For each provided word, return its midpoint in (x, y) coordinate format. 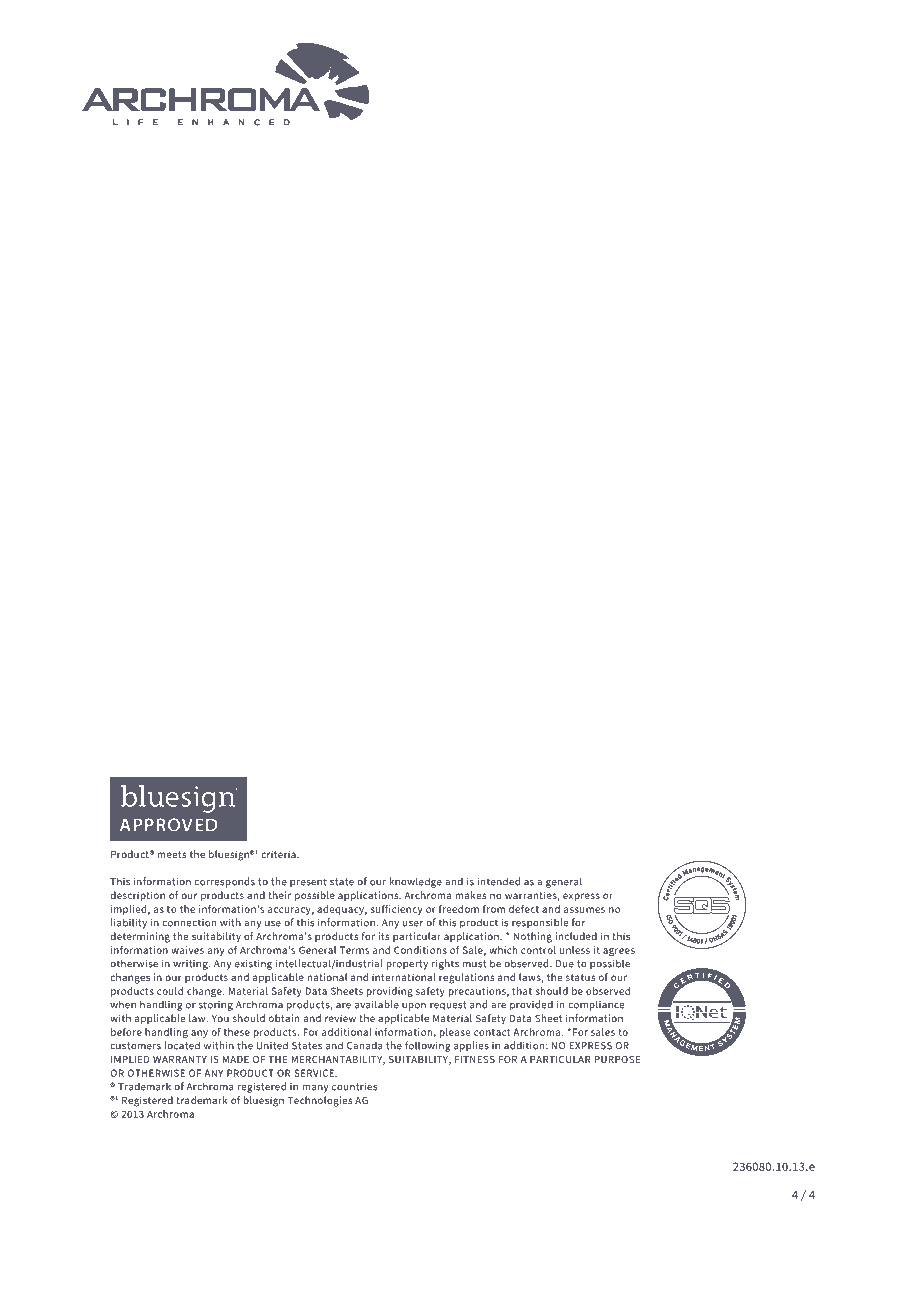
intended (499, 881)
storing (216, 1006)
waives (187, 950)
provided (531, 1005)
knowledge (416, 882)
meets (172, 854)
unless (575, 950)
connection (189, 923)
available (377, 1004)
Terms (354, 950)
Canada (365, 1045)
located (182, 1045)
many (316, 1089)
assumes (584, 910)
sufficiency (396, 910)
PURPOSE (617, 1059)
